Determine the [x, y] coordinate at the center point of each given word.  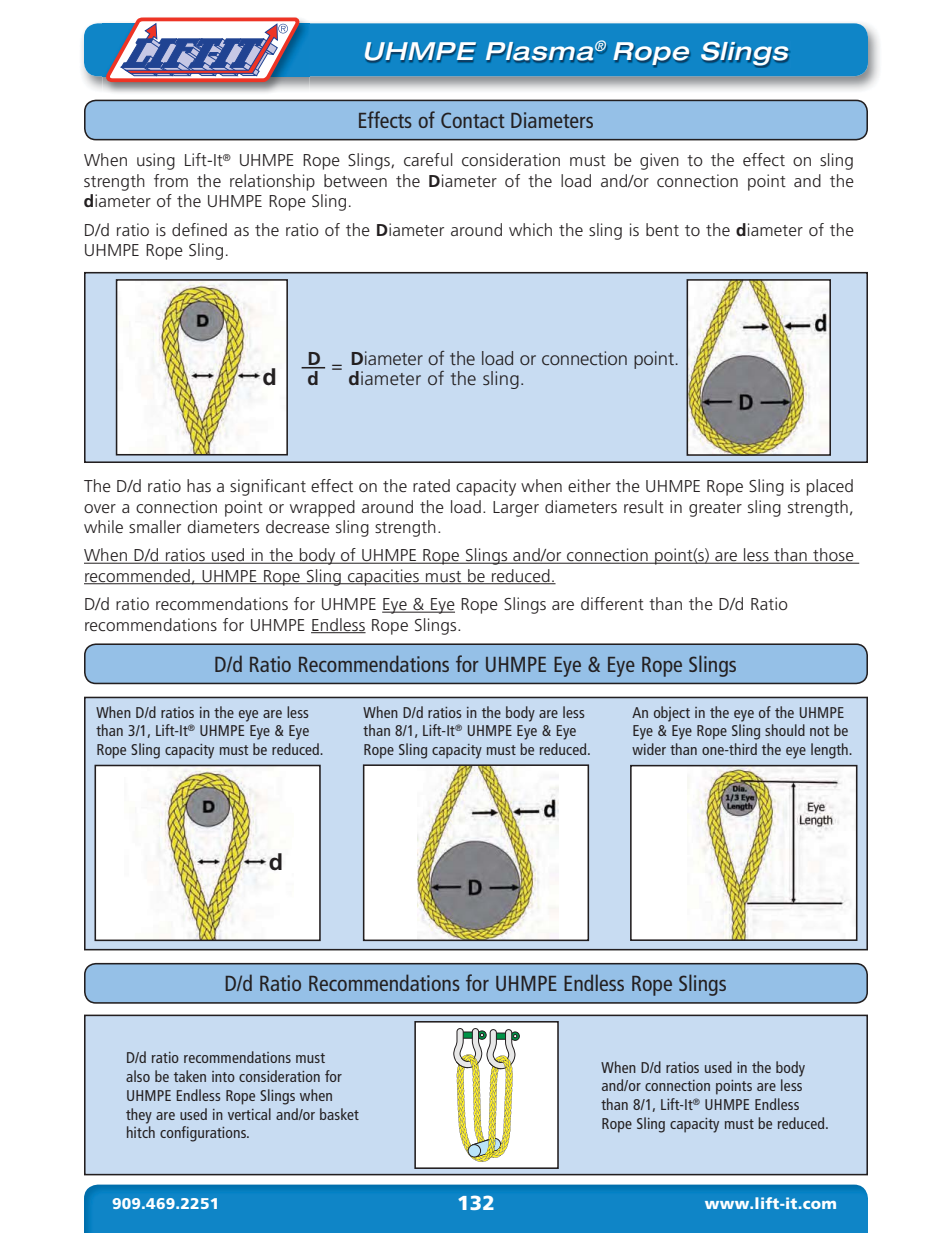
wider [649, 749]
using [156, 161]
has [199, 485]
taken [190, 1076]
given [659, 161]
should [785, 730]
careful [428, 159]
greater [715, 509]
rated [431, 485]
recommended [138, 577]
